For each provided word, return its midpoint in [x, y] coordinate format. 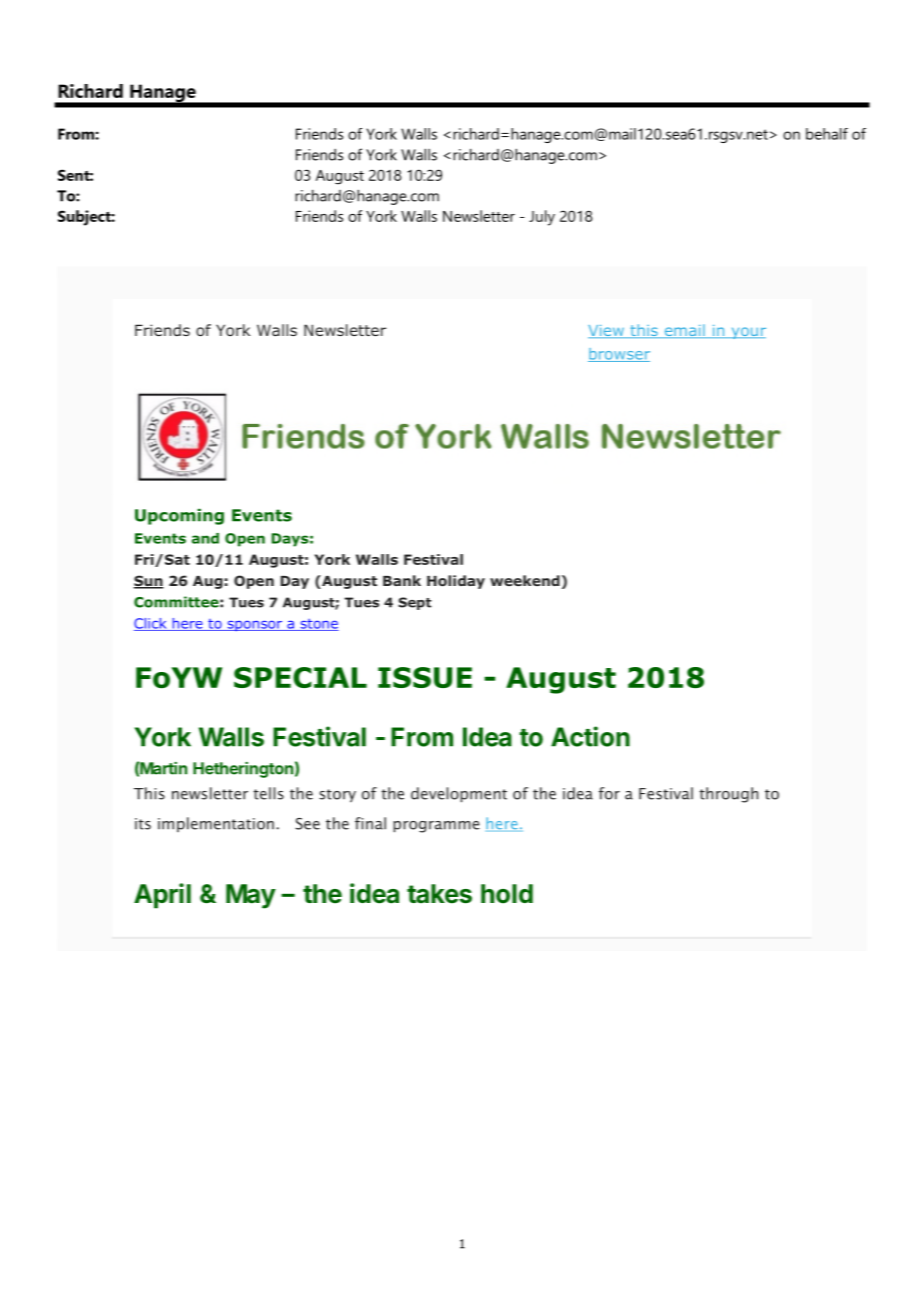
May [251, 896]
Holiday [456, 582]
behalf [827, 134]
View [607, 331]
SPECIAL [300, 677]
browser [619, 355]
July [542, 218]
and [205, 538]
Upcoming [179, 517]
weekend [525, 580]
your [747, 333]
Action [590, 736]
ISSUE [425, 677]
